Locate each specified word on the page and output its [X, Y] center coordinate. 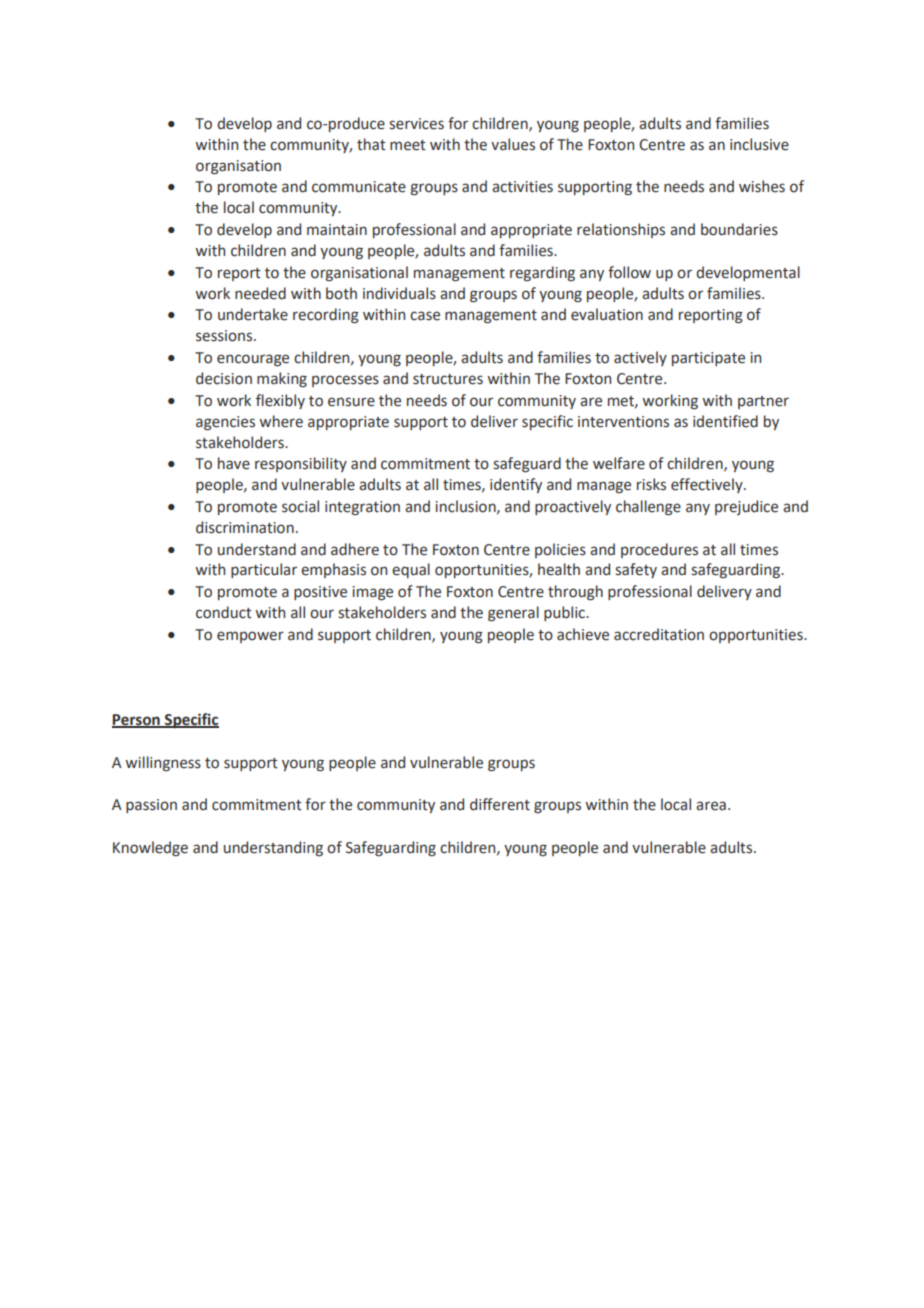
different [500, 804]
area [711, 806]
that [371, 144]
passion [151, 806]
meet [408, 145]
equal [411, 570]
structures [448, 379]
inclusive [759, 144]
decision [224, 378]
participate [708, 359]
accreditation [659, 634]
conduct [224, 612]
